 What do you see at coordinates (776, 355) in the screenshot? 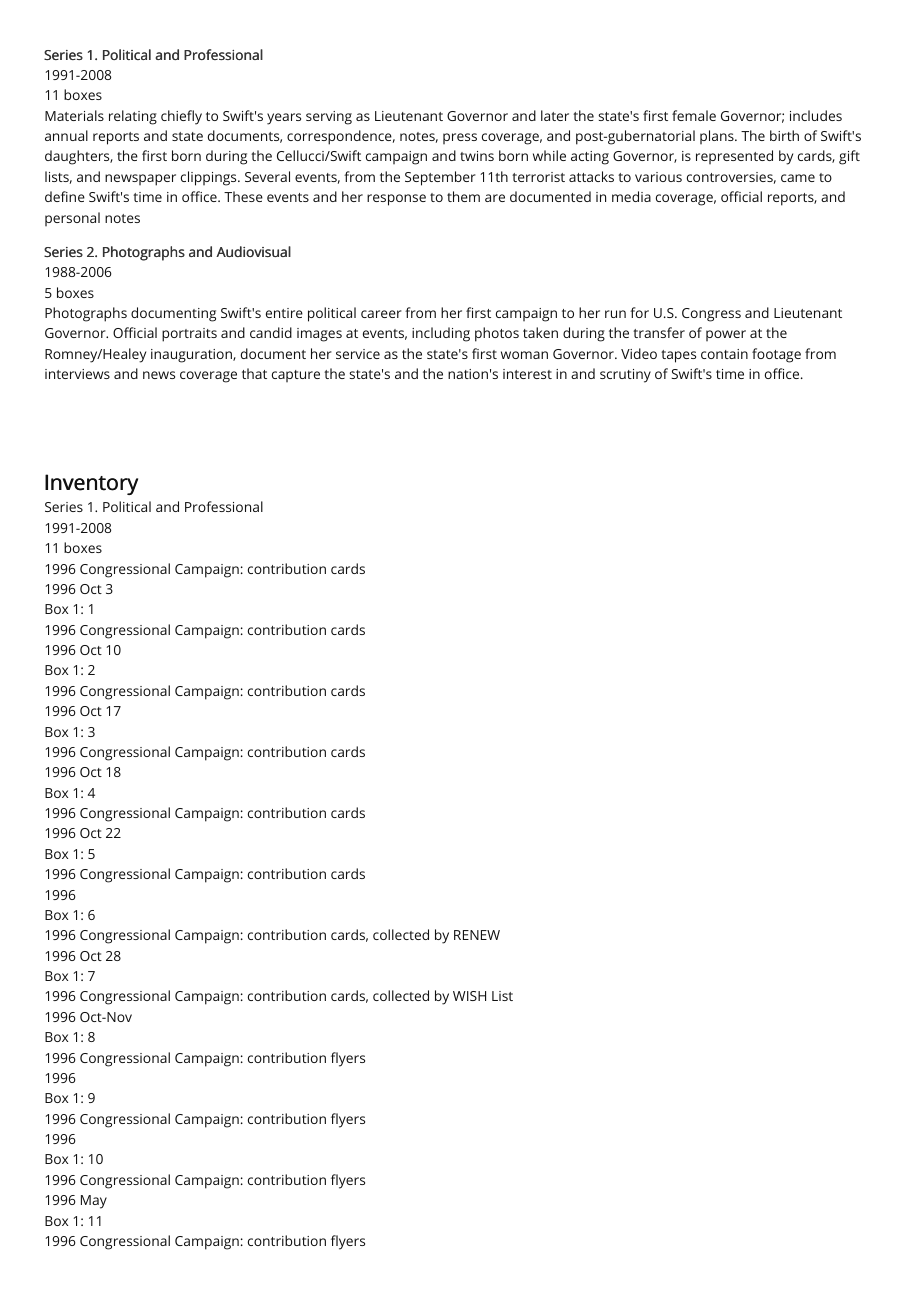
I see `footage` at bounding box center [776, 355].
